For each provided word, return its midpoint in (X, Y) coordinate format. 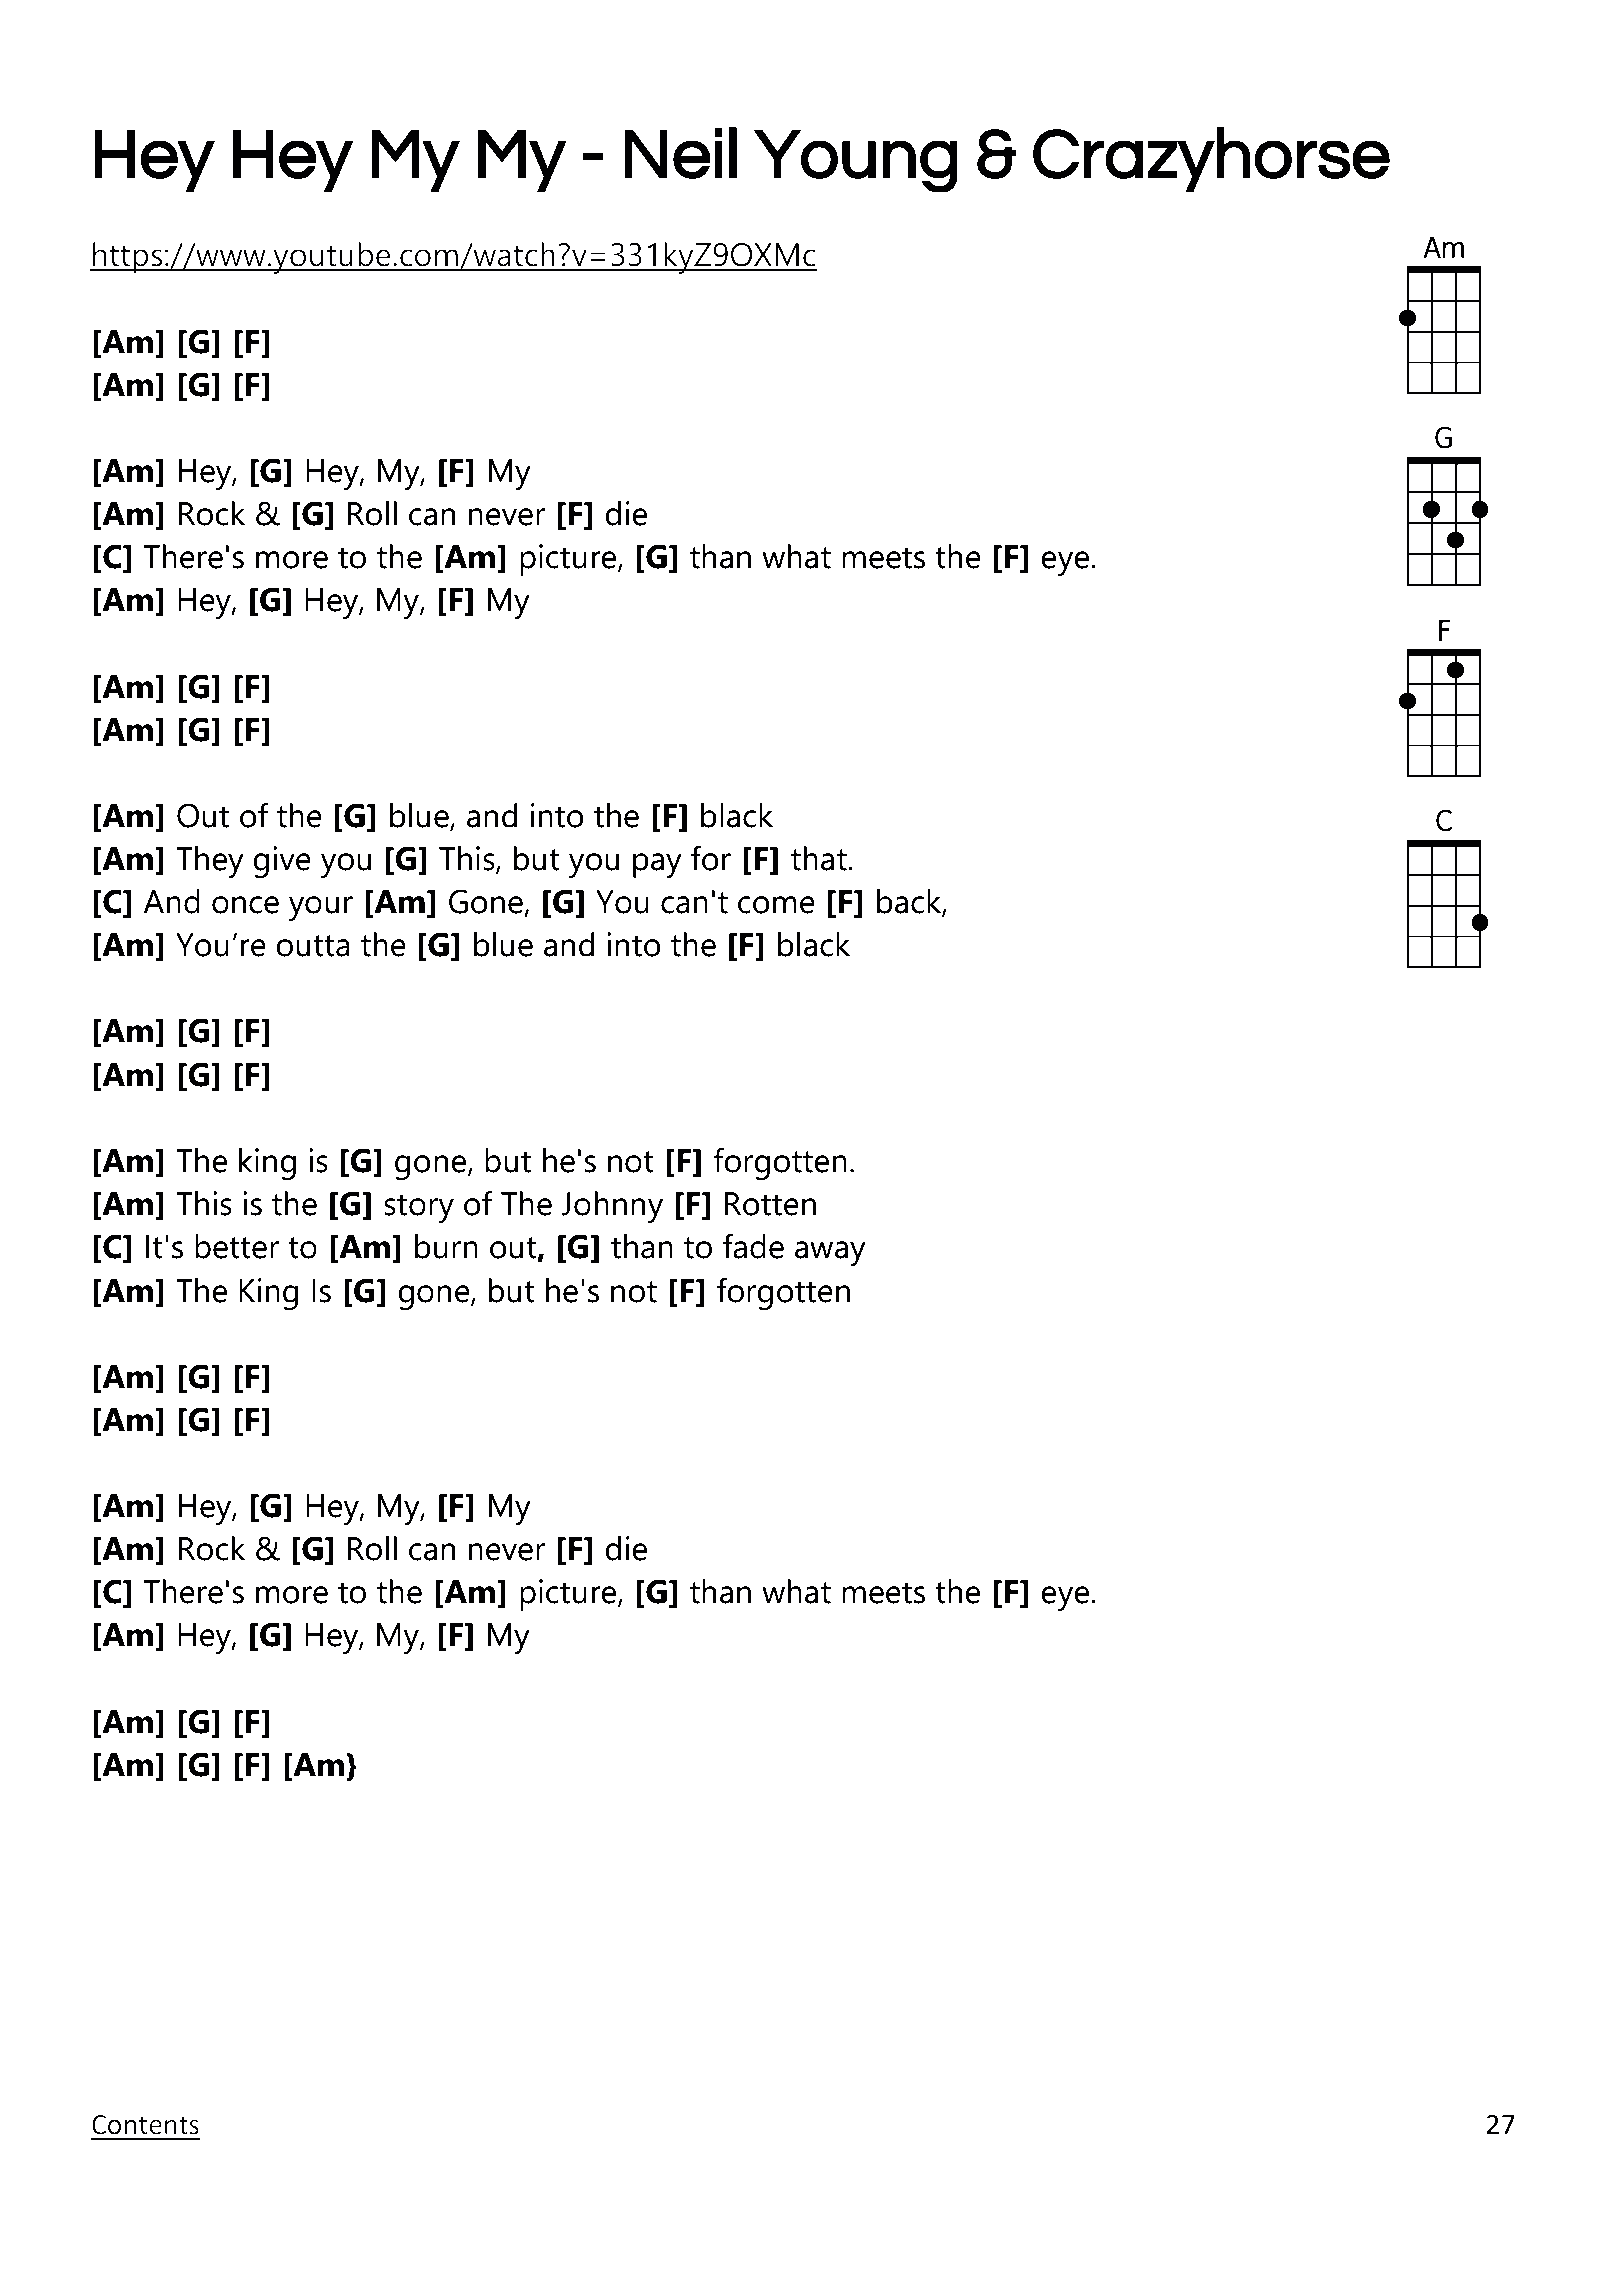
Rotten (770, 1204)
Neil (681, 153)
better (237, 1246)
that (820, 858)
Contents (145, 2125)
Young (855, 160)
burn (446, 1246)
